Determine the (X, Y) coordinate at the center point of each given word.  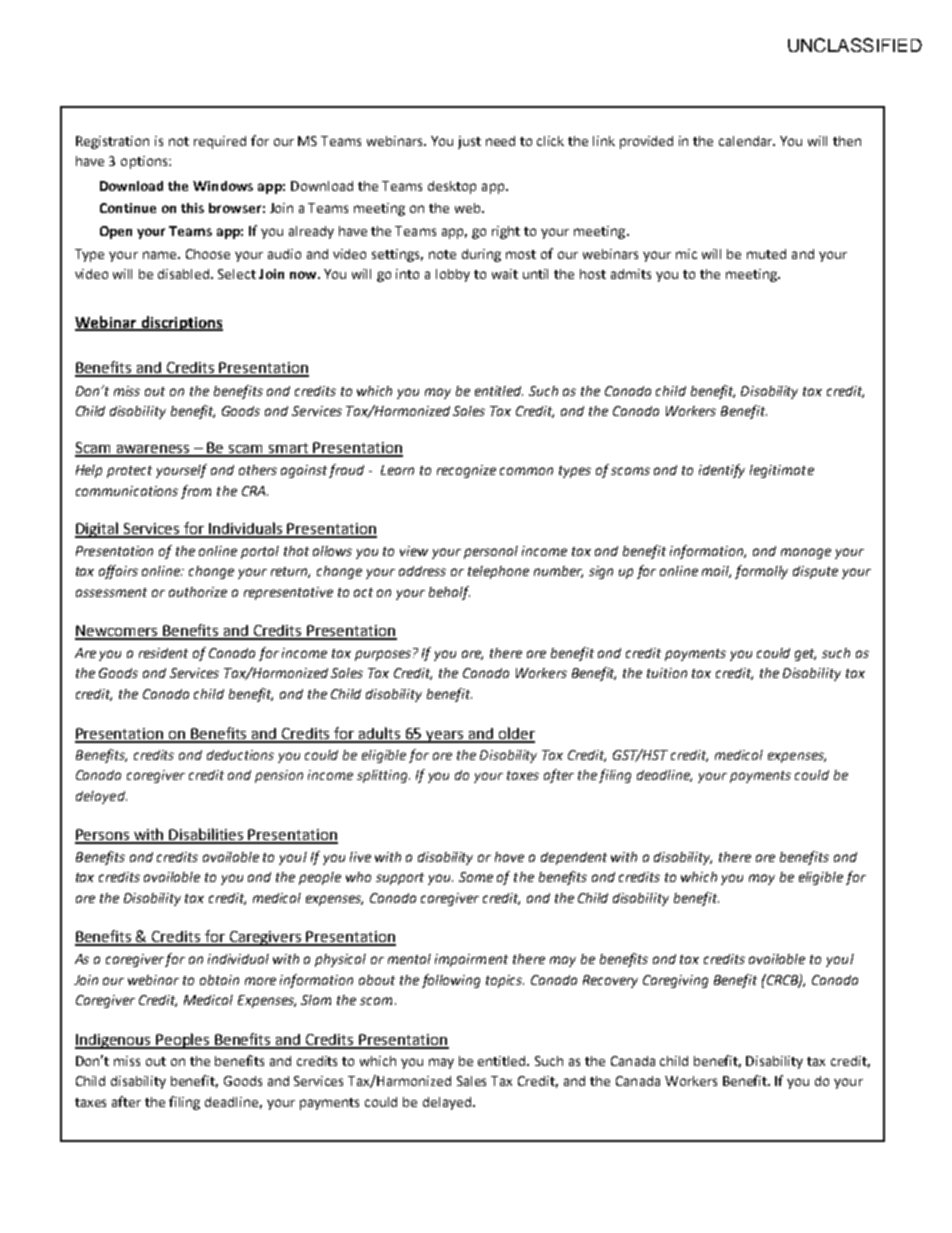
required (220, 142)
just (469, 142)
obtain (219, 980)
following (451, 981)
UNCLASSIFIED (855, 45)
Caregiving (675, 981)
